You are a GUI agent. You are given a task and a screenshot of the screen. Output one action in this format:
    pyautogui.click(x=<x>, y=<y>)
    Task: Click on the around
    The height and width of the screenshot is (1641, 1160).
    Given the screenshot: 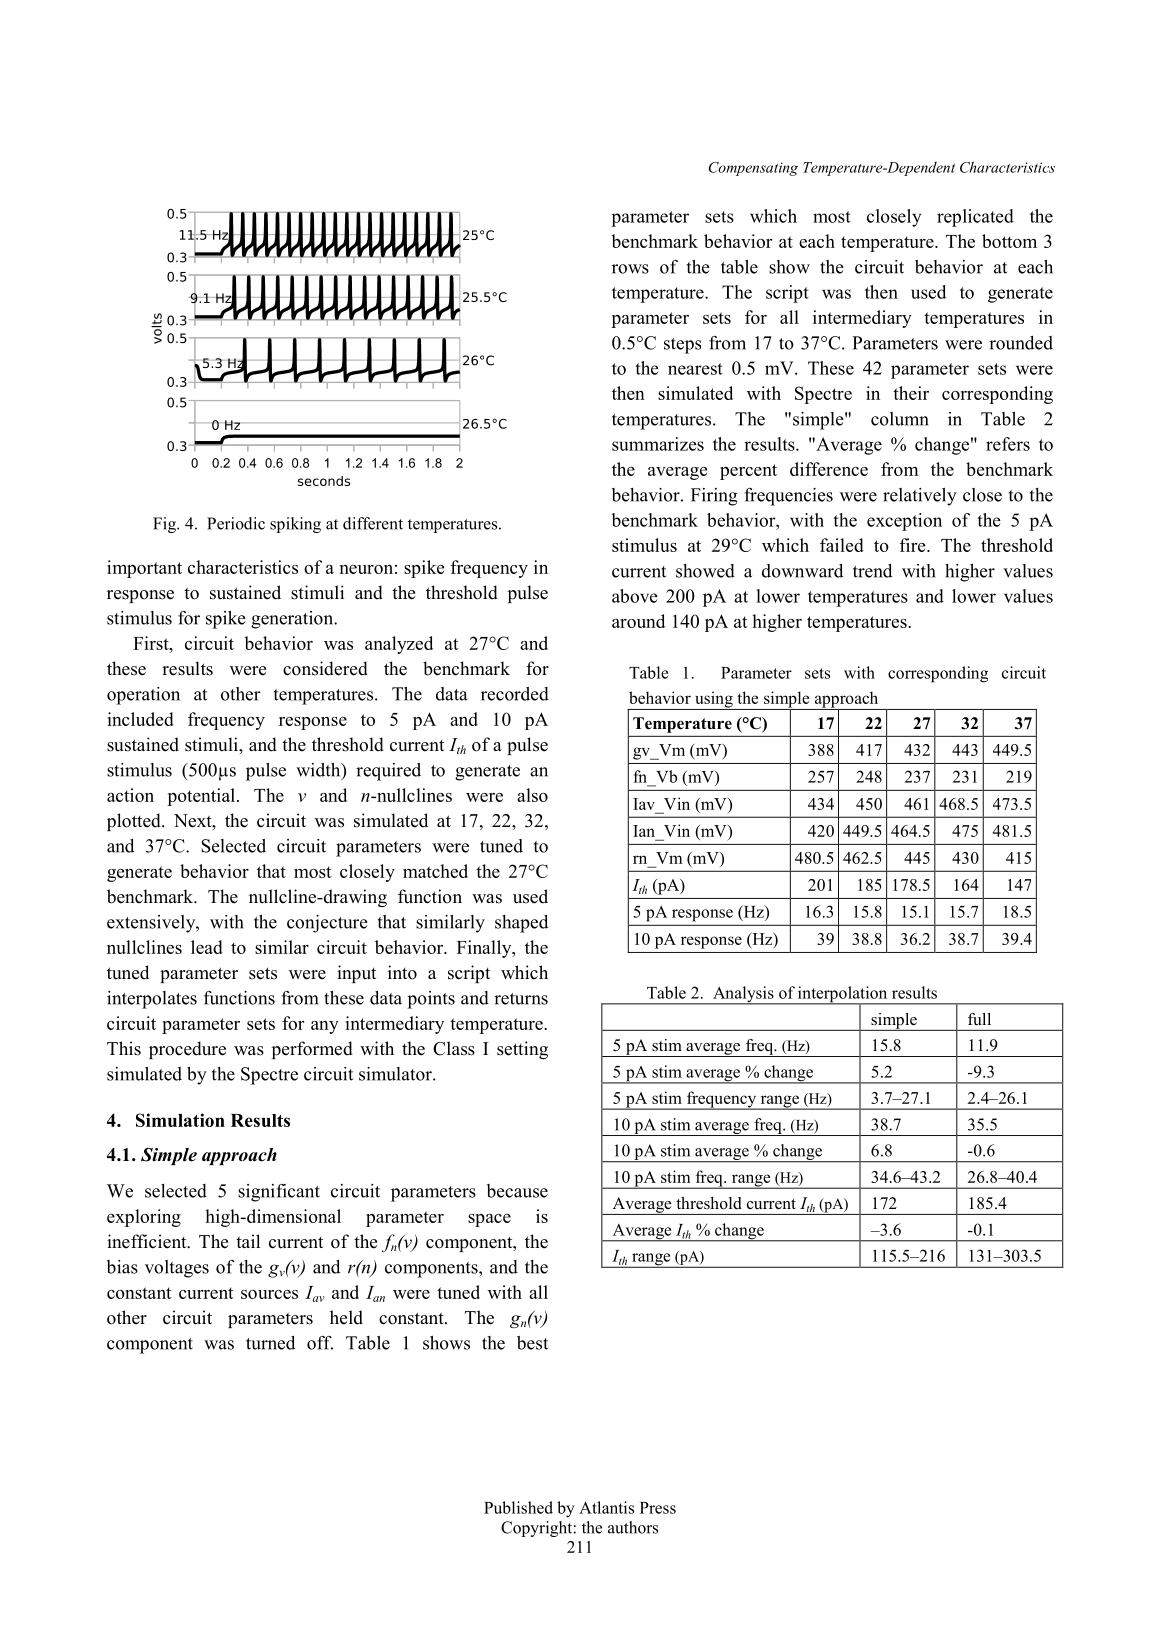 What is the action you would take?
    pyautogui.click(x=638, y=621)
